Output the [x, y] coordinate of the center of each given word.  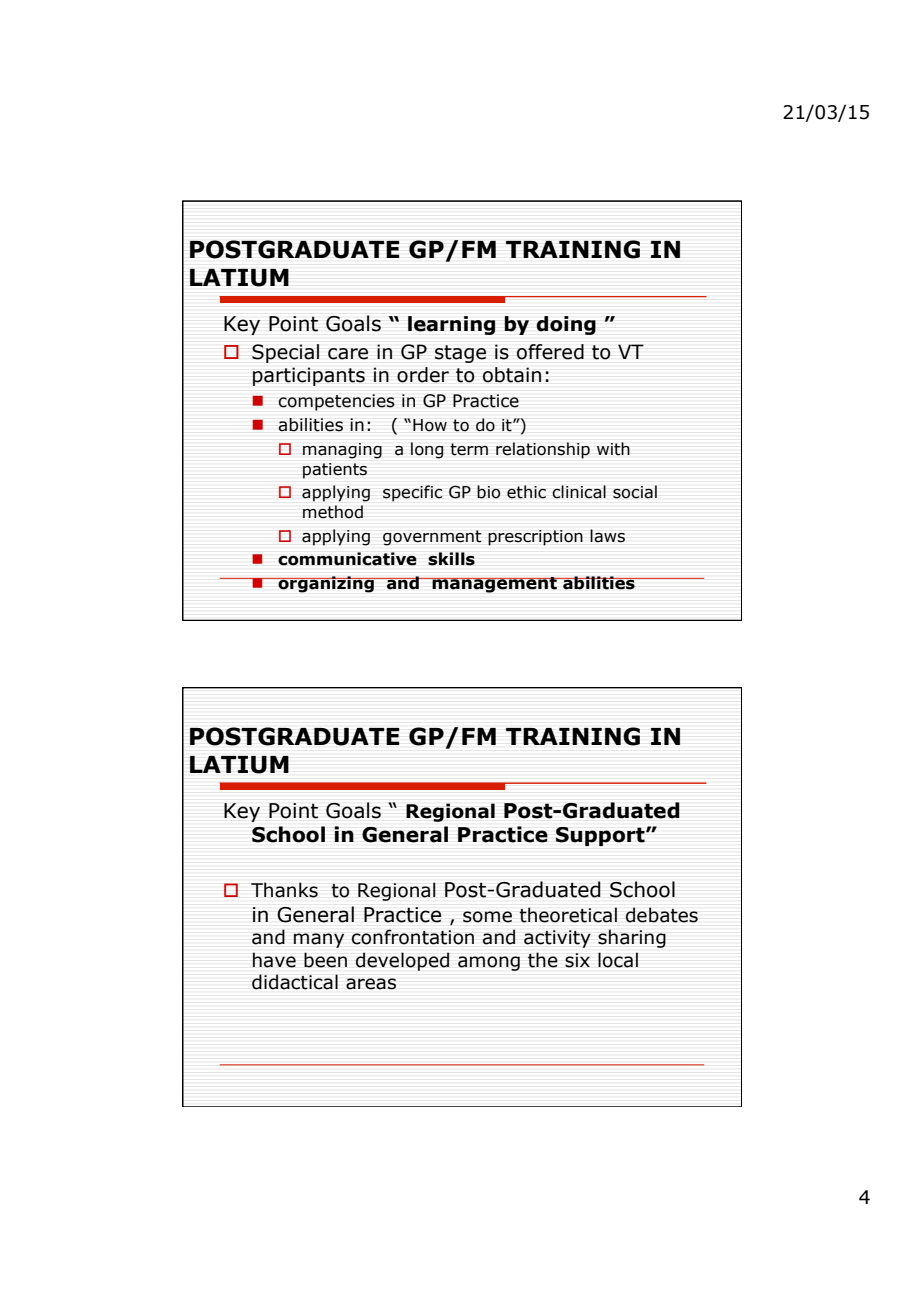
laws [607, 536]
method [333, 512]
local [618, 960]
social [635, 492]
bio [488, 492]
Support [601, 836]
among [489, 963]
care [348, 354]
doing [566, 325]
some [487, 917]
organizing [326, 584]
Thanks [284, 890]
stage [460, 354]
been [325, 960]
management [494, 585]
